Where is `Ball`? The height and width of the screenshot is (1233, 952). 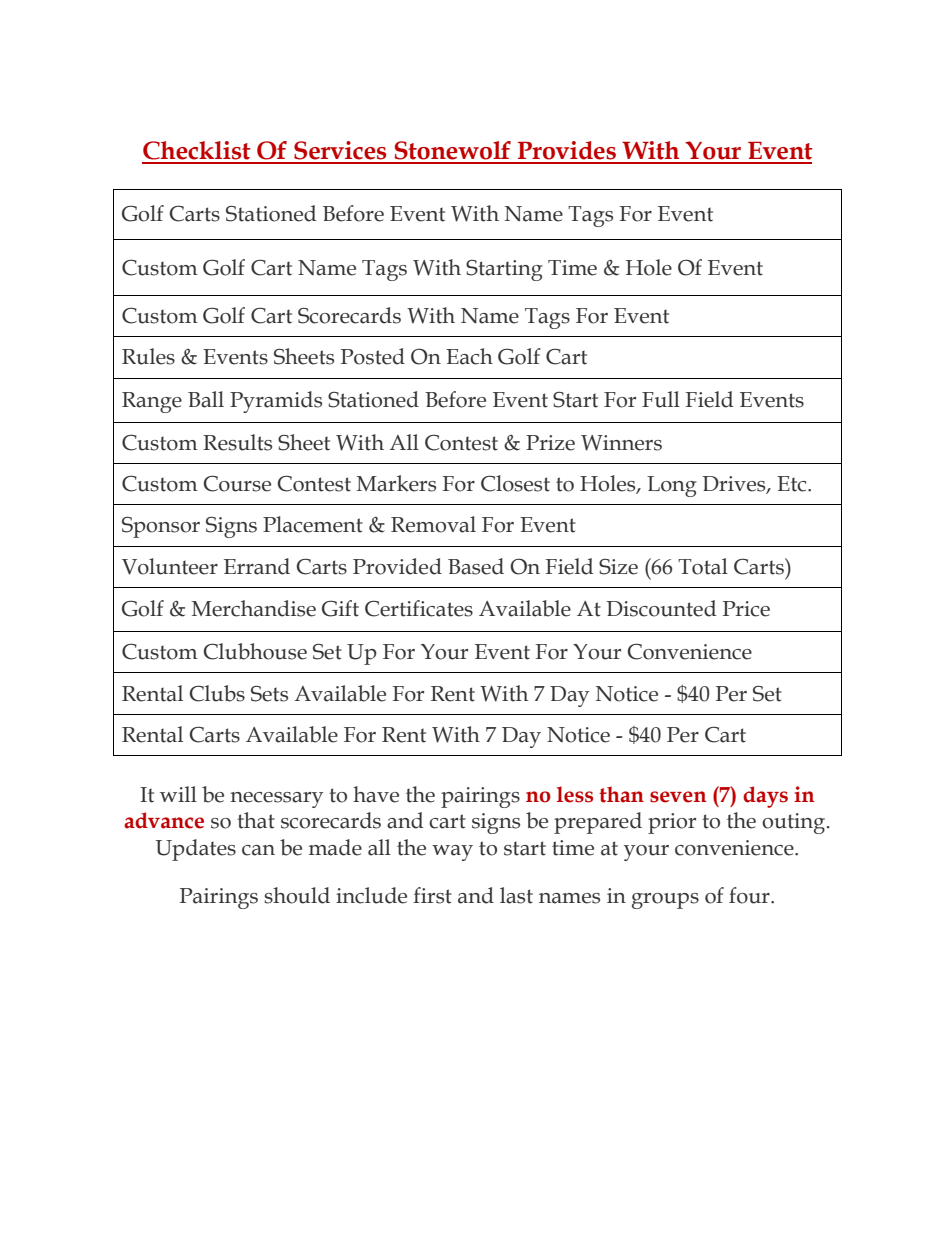
Ball is located at coordinates (206, 399).
